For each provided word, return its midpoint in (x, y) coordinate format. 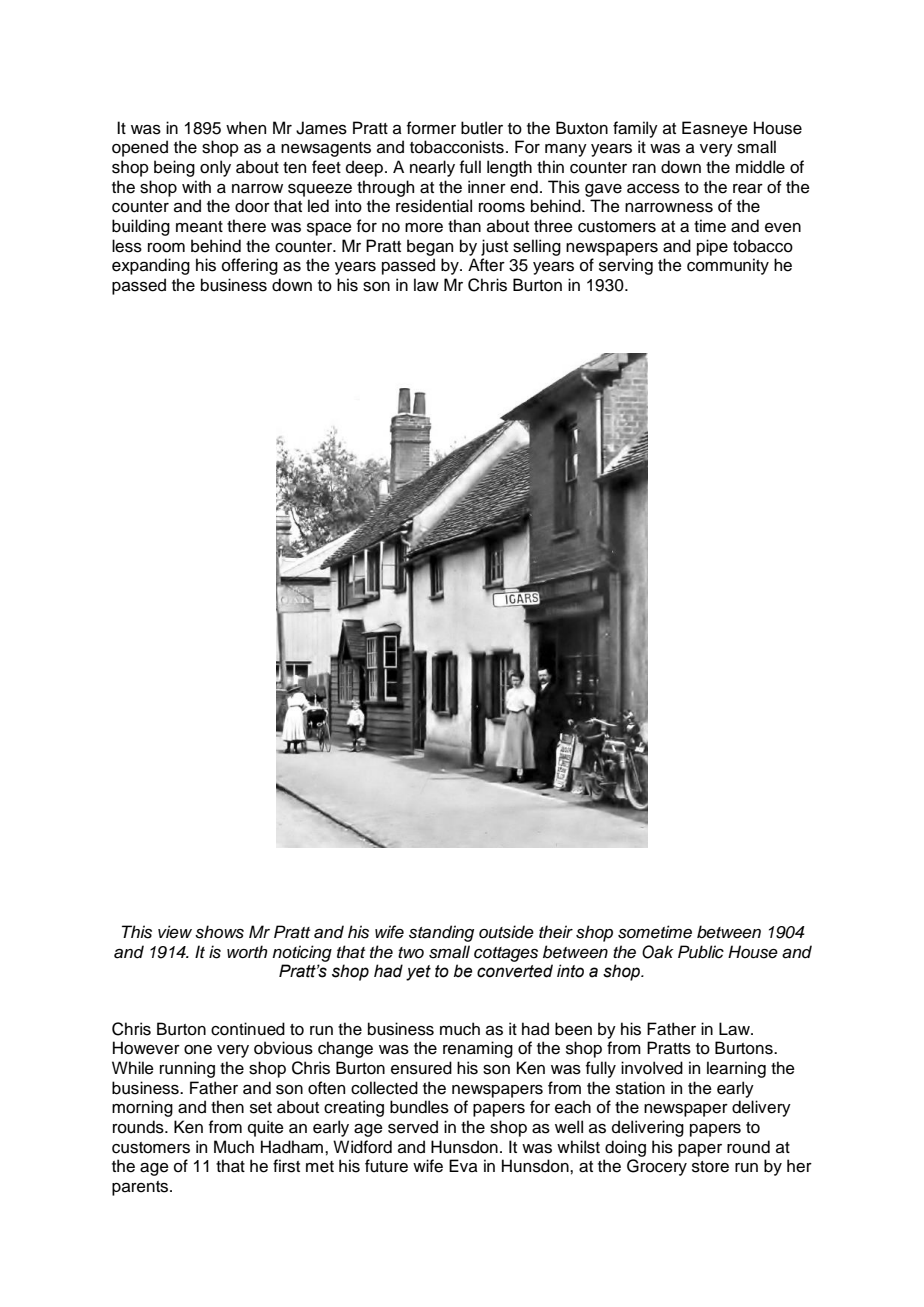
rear (748, 189)
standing (441, 933)
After (486, 265)
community (728, 266)
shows (219, 932)
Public (701, 952)
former (431, 128)
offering (250, 266)
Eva (463, 1166)
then (227, 1107)
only (215, 168)
